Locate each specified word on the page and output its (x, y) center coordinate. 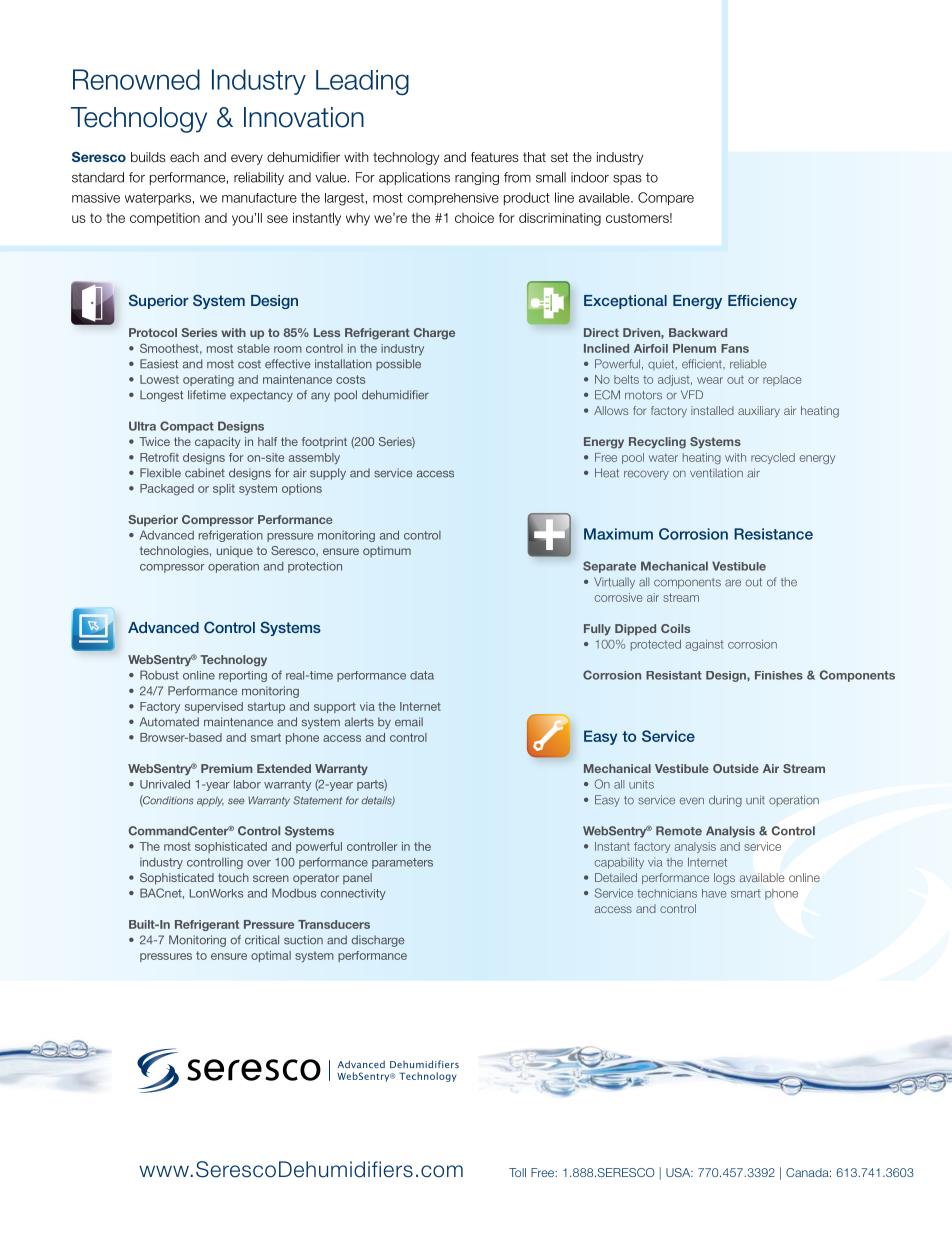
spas (627, 180)
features (495, 157)
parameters (402, 863)
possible (398, 365)
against (704, 645)
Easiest (159, 364)
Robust (159, 675)
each (184, 157)
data (422, 675)
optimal (271, 956)
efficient (703, 364)
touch (233, 877)
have (714, 893)
